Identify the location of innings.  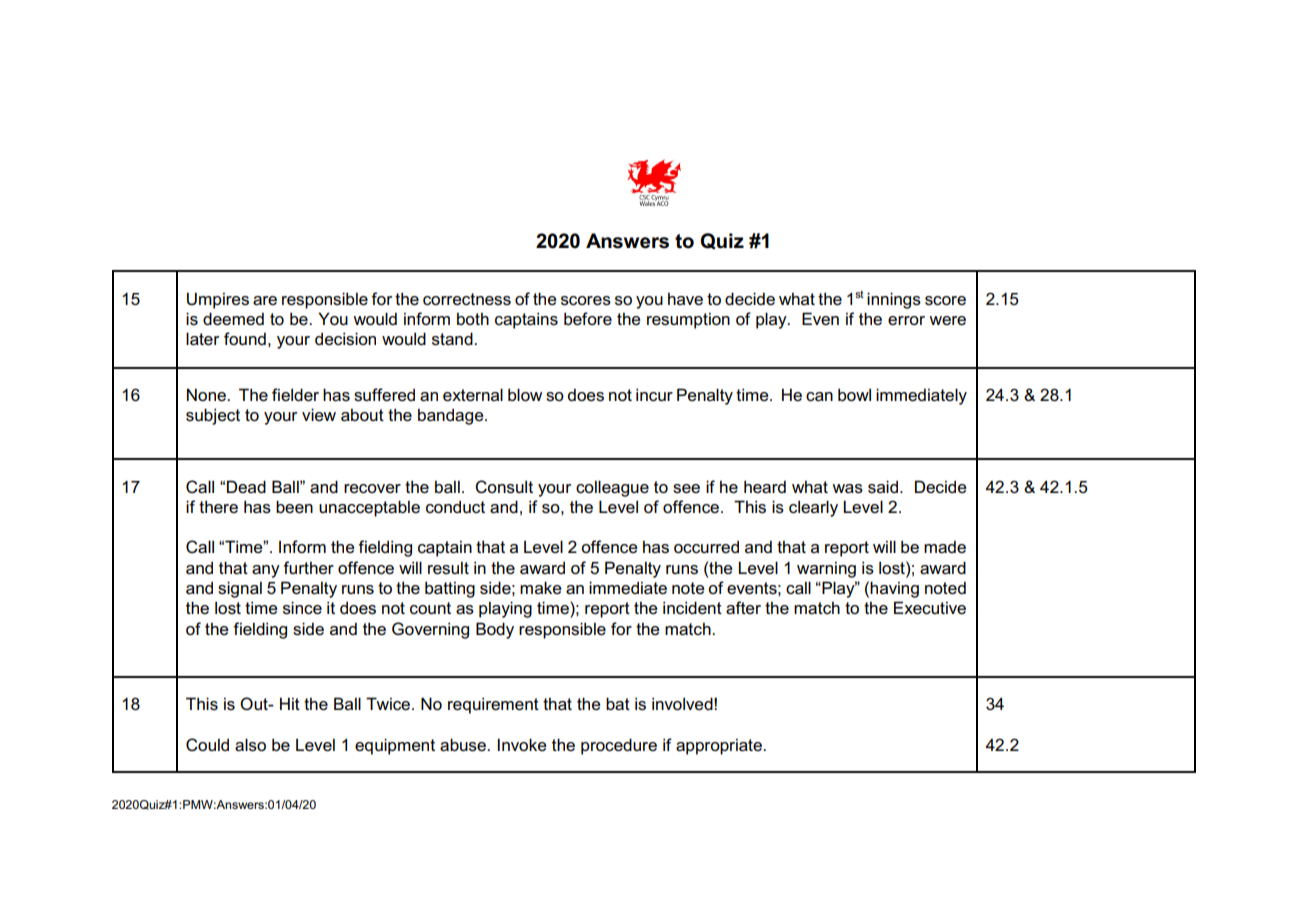
(894, 300).
